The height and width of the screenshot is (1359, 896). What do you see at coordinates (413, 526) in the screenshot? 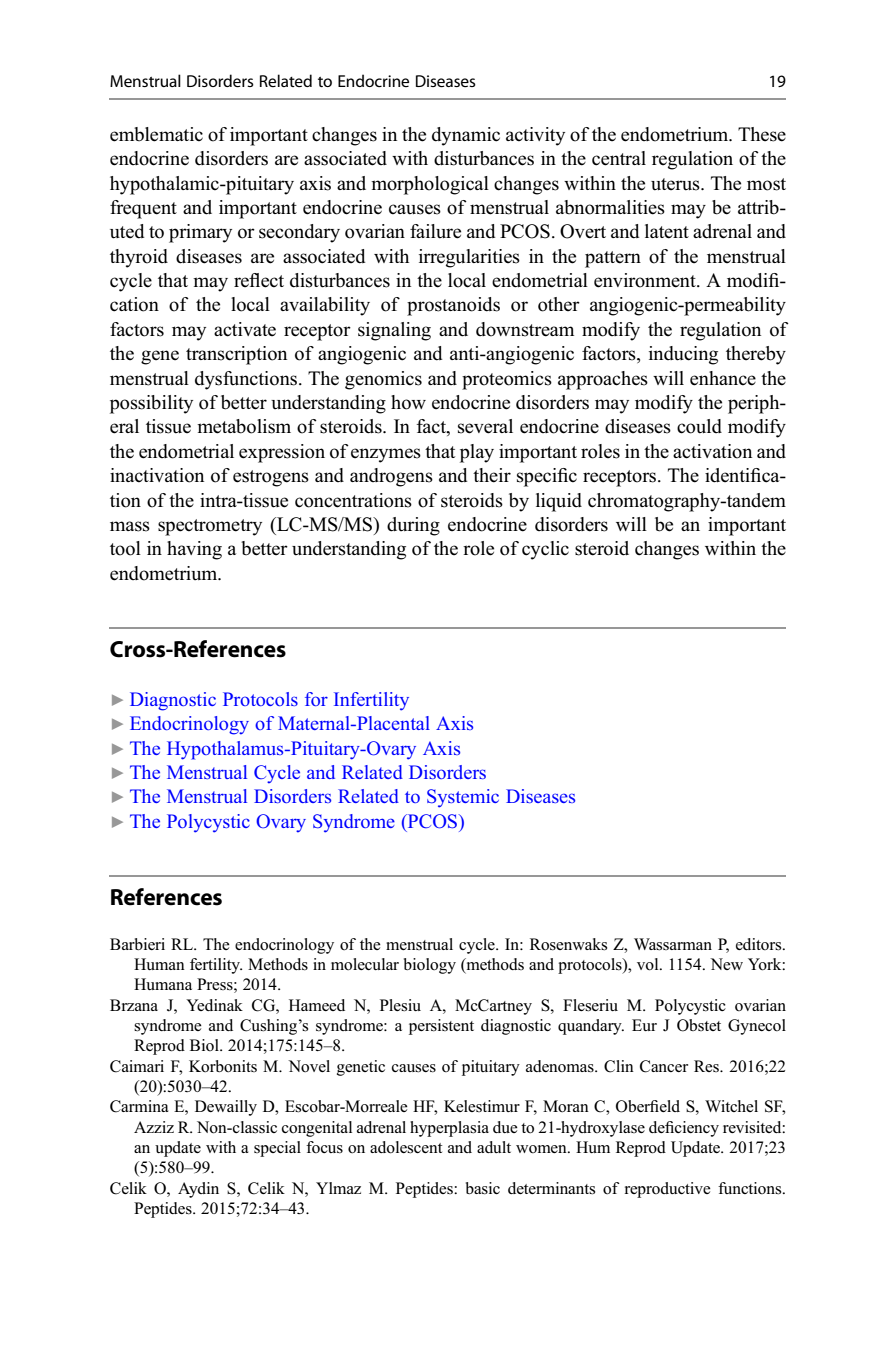
I see `during` at bounding box center [413, 526].
